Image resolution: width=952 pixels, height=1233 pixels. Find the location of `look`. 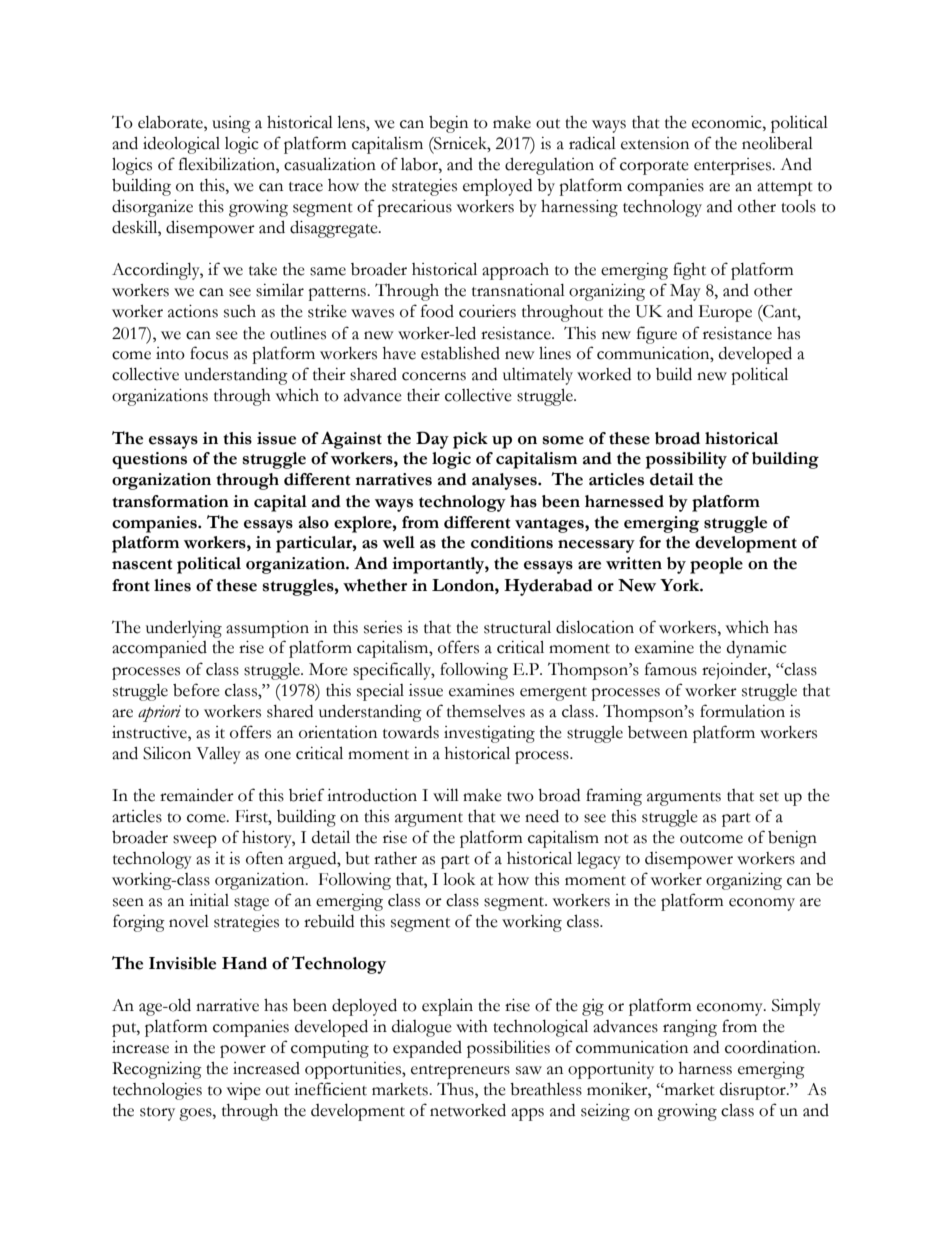

look is located at coordinates (459, 879).
